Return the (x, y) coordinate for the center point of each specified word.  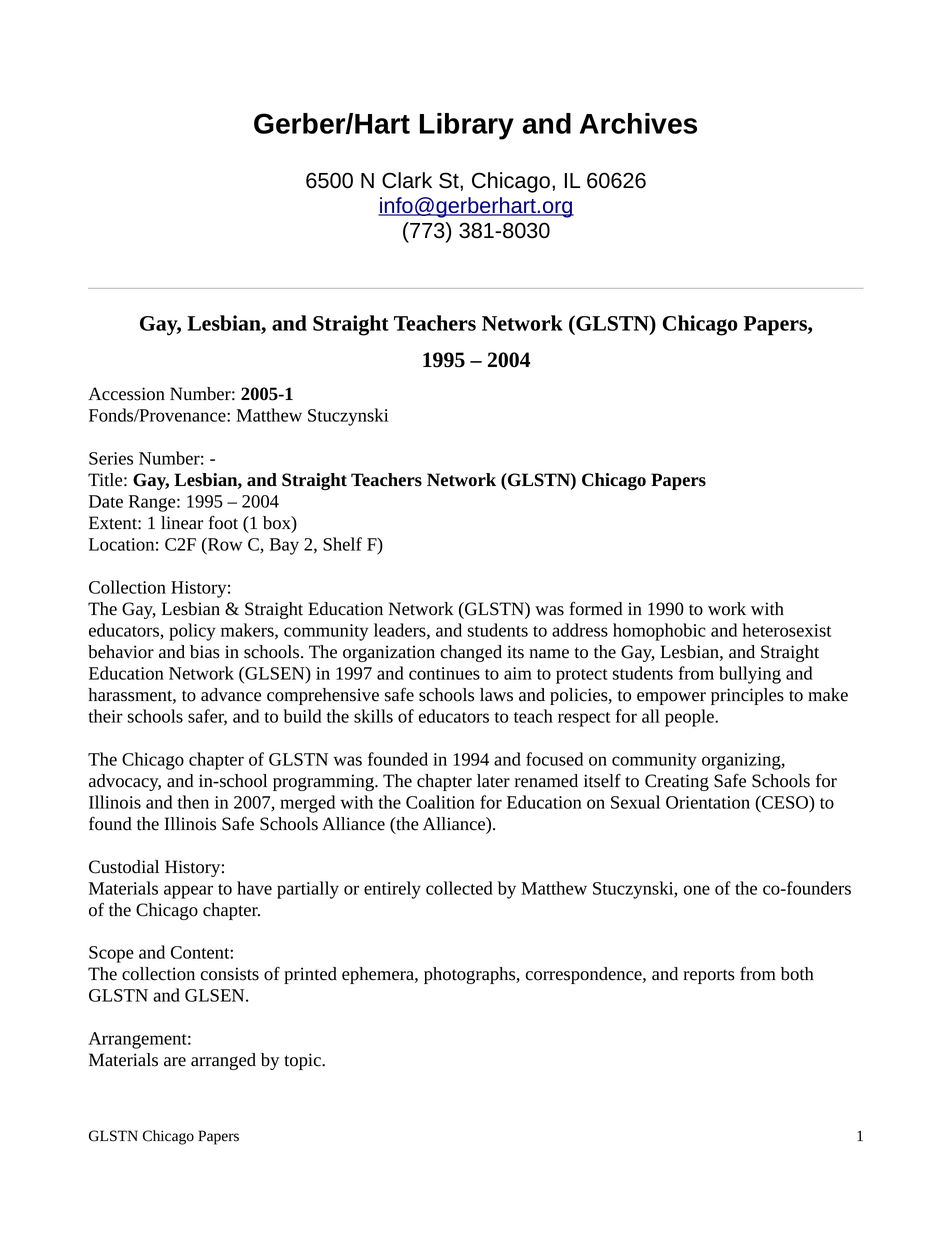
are (175, 1062)
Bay (284, 546)
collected (459, 888)
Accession (126, 394)
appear (188, 892)
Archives (638, 123)
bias (205, 652)
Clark (407, 180)
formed (596, 608)
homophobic (659, 632)
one (697, 890)
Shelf (342, 544)
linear (182, 523)
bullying (750, 675)
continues (444, 673)
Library (467, 126)
